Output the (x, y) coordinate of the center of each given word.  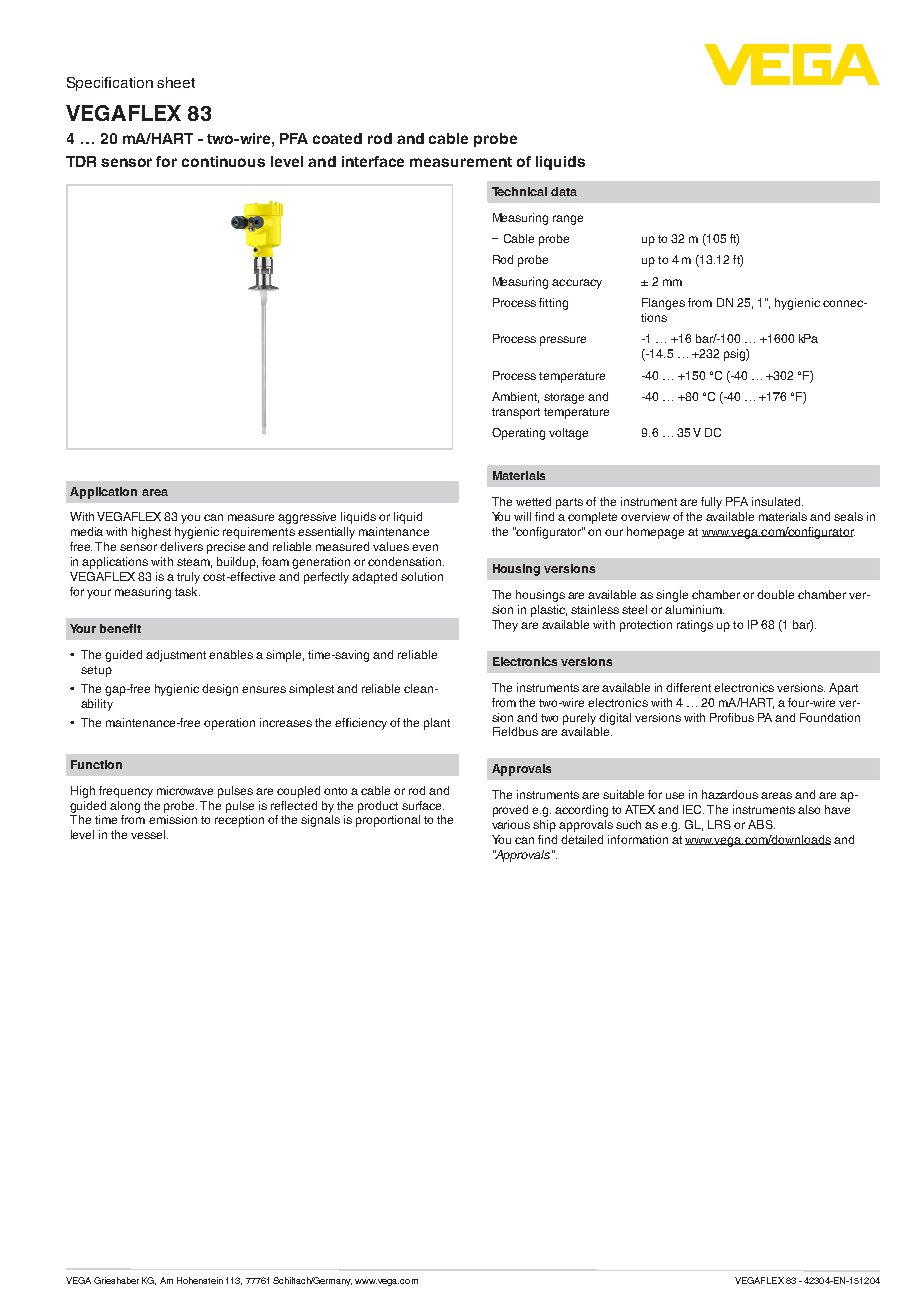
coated (337, 138)
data (564, 191)
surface (423, 805)
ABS (761, 824)
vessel (149, 834)
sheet (176, 82)
